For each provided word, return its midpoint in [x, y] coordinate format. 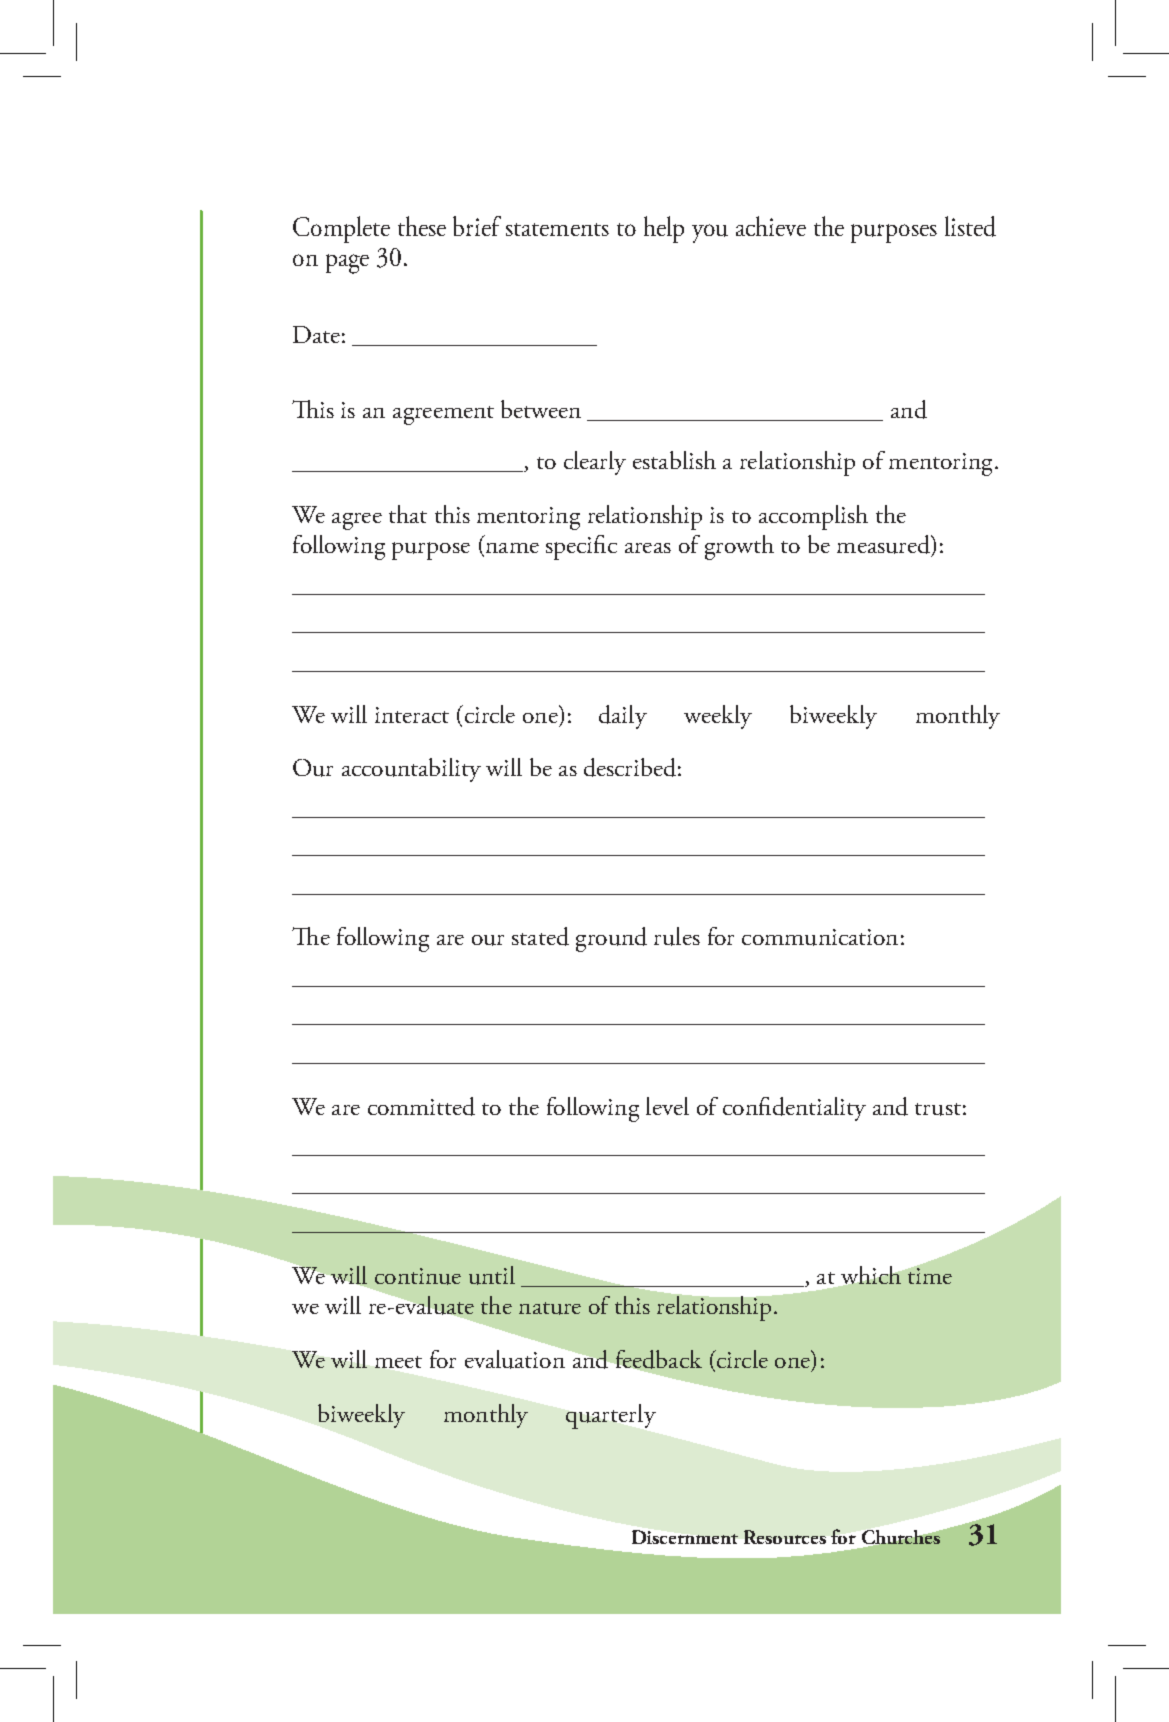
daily [623, 717]
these [422, 226]
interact [412, 715]
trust [938, 1109]
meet [398, 1362]
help [664, 229]
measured [884, 544]
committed [421, 1106]
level [667, 1106]
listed [970, 226]
